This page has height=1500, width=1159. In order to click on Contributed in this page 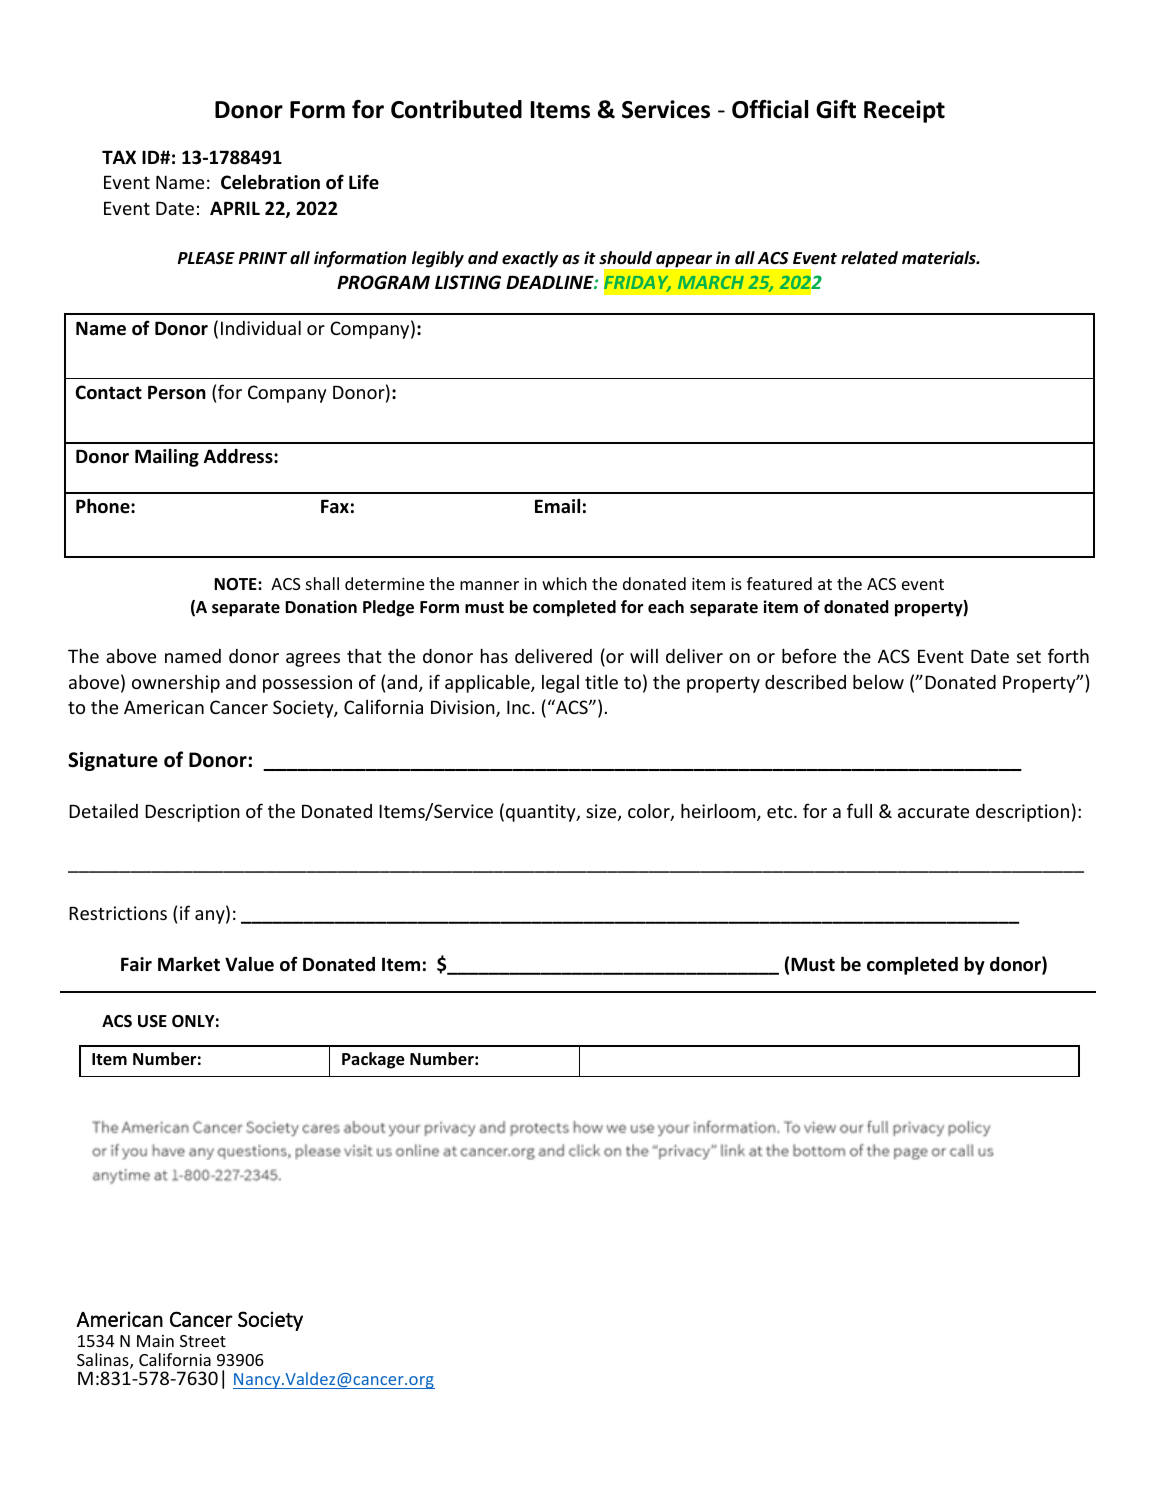, I will do `click(456, 109)`.
